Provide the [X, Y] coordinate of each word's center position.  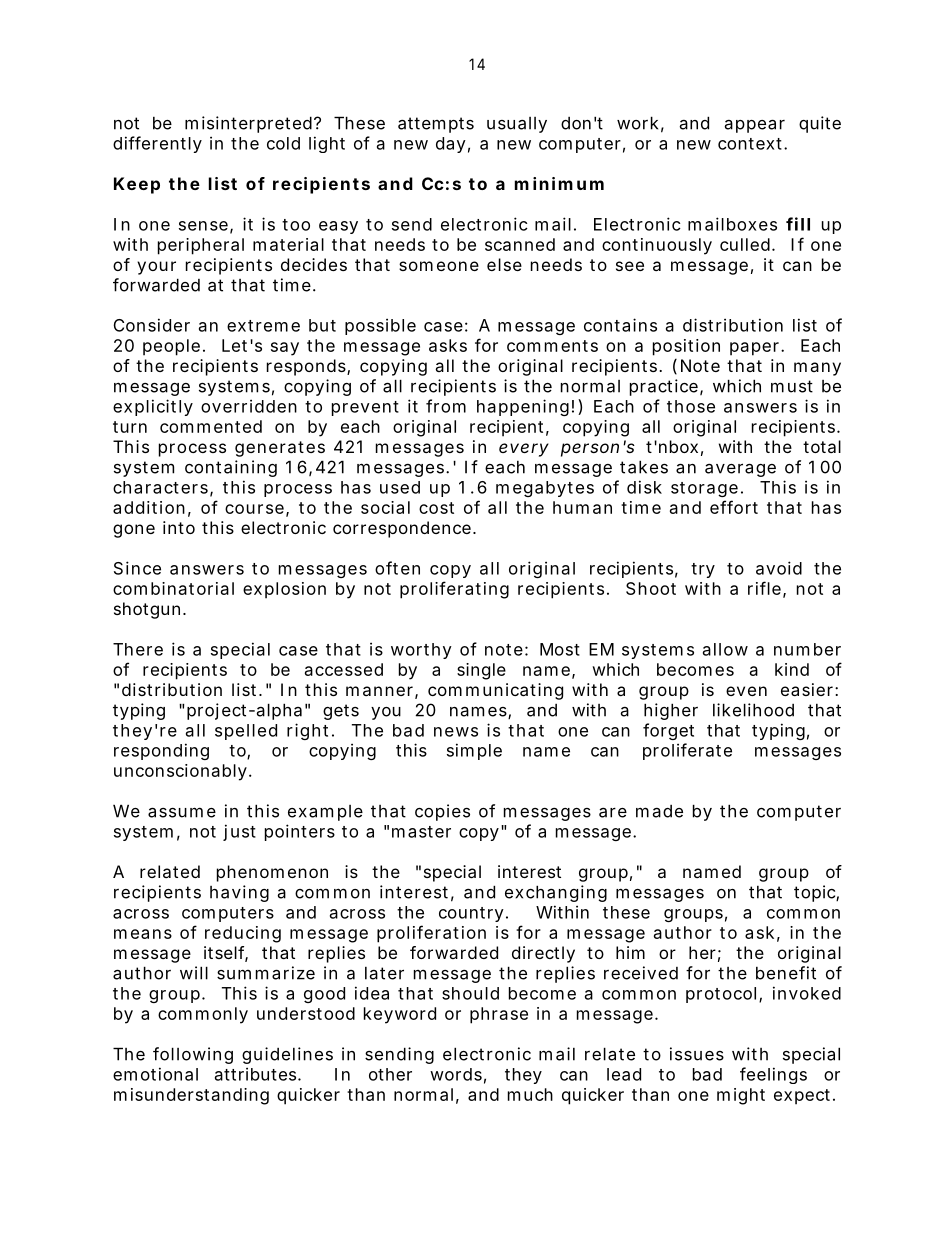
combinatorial [173, 588]
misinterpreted [250, 124]
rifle [764, 588]
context [751, 144]
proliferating [454, 590]
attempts [436, 125]
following [193, 1055]
